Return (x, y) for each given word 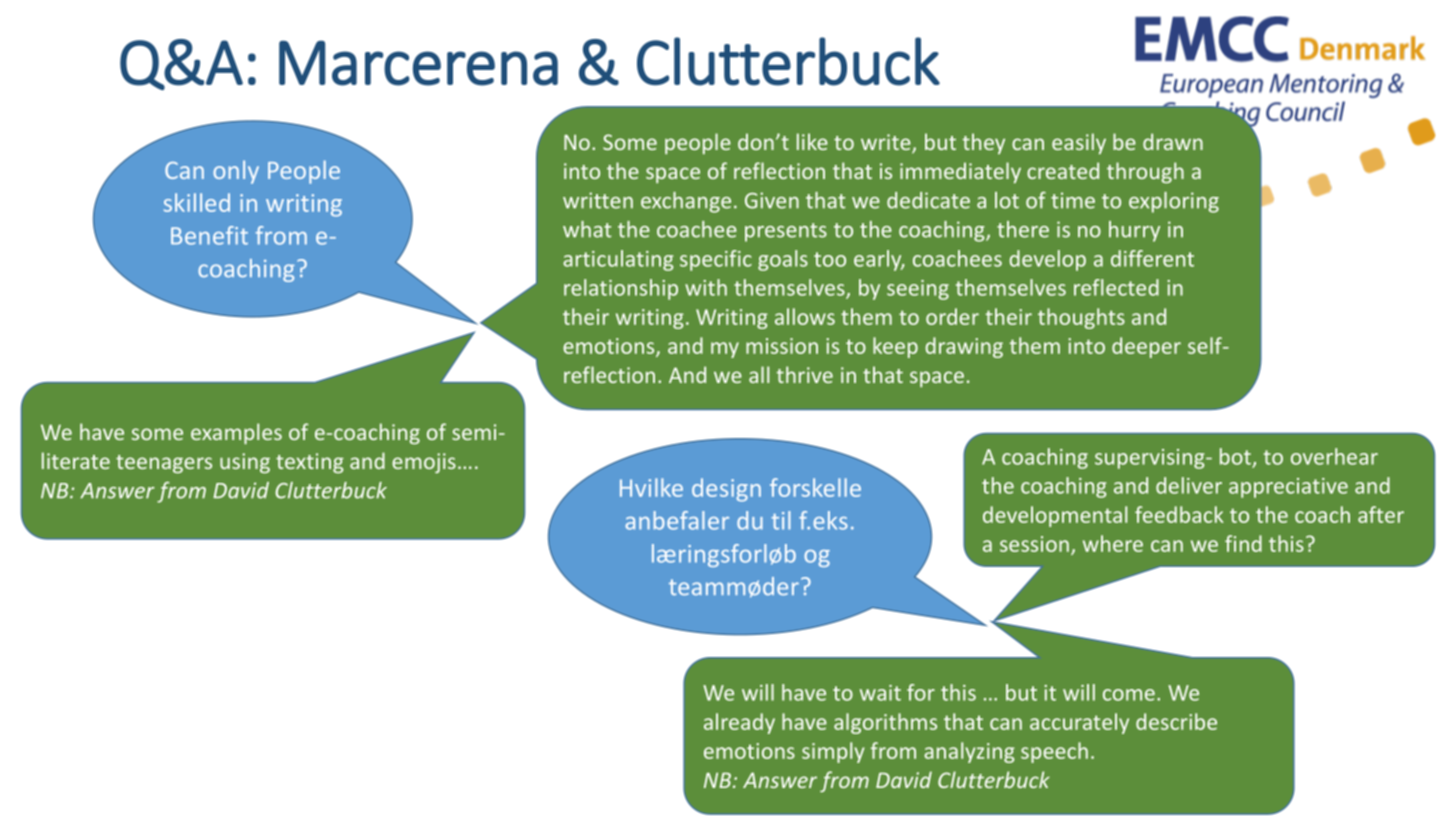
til (781, 520)
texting (310, 463)
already (739, 723)
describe (1176, 721)
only (236, 172)
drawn (1173, 141)
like (812, 141)
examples (236, 433)
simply (833, 752)
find (1243, 543)
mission (782, 346)
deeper (1146, 347)
